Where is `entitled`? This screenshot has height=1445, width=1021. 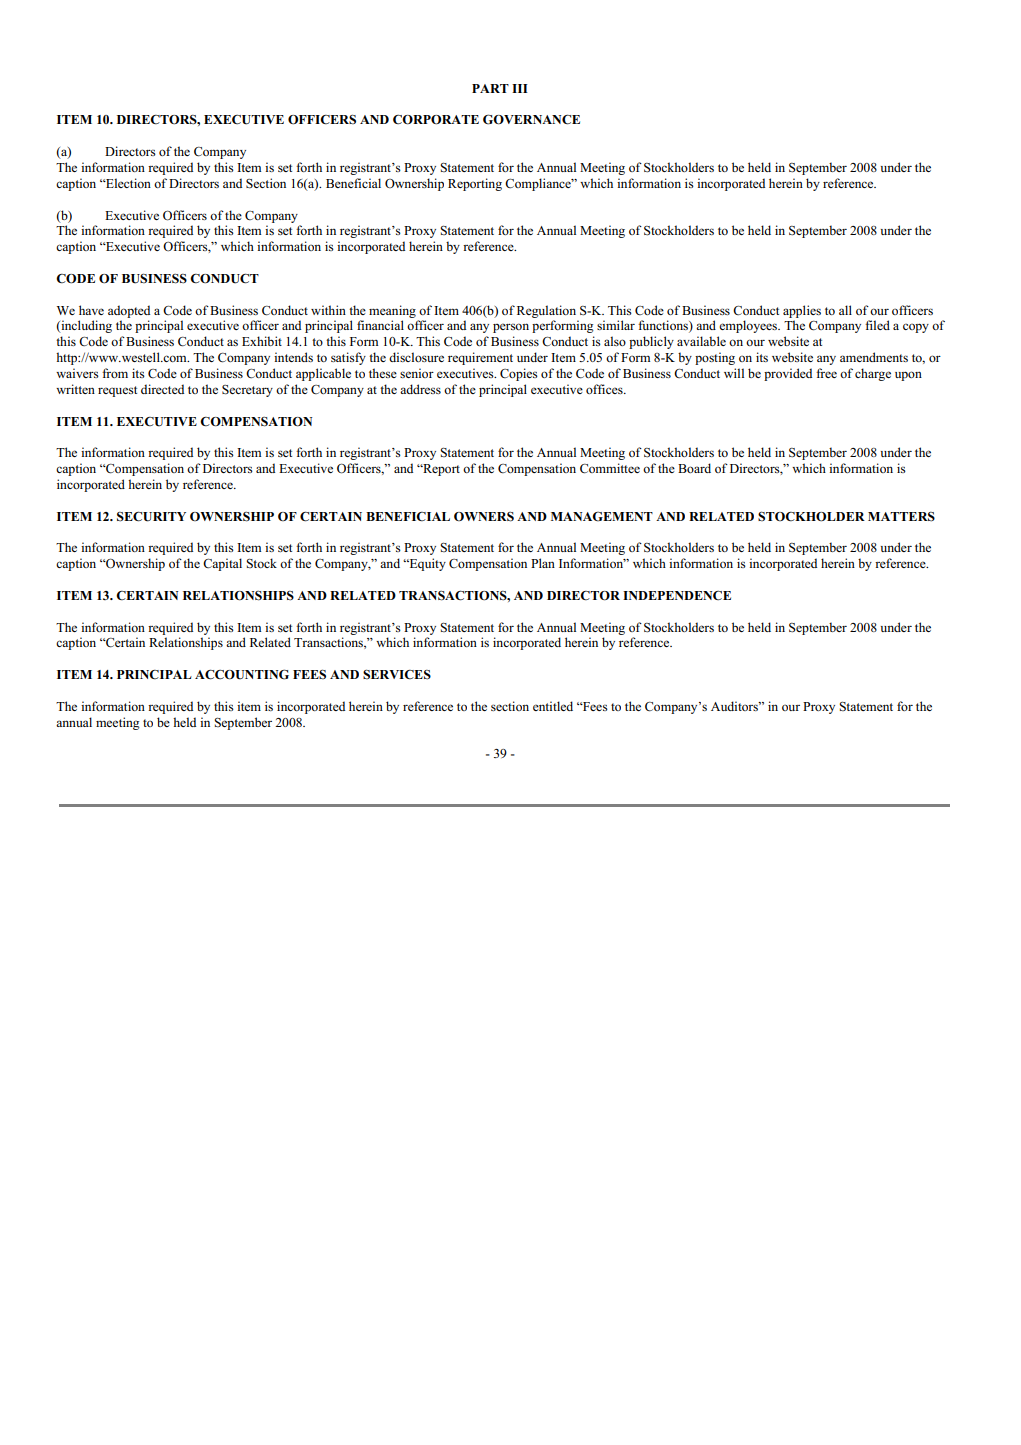 entitled is located at coordinates (553, 706).
